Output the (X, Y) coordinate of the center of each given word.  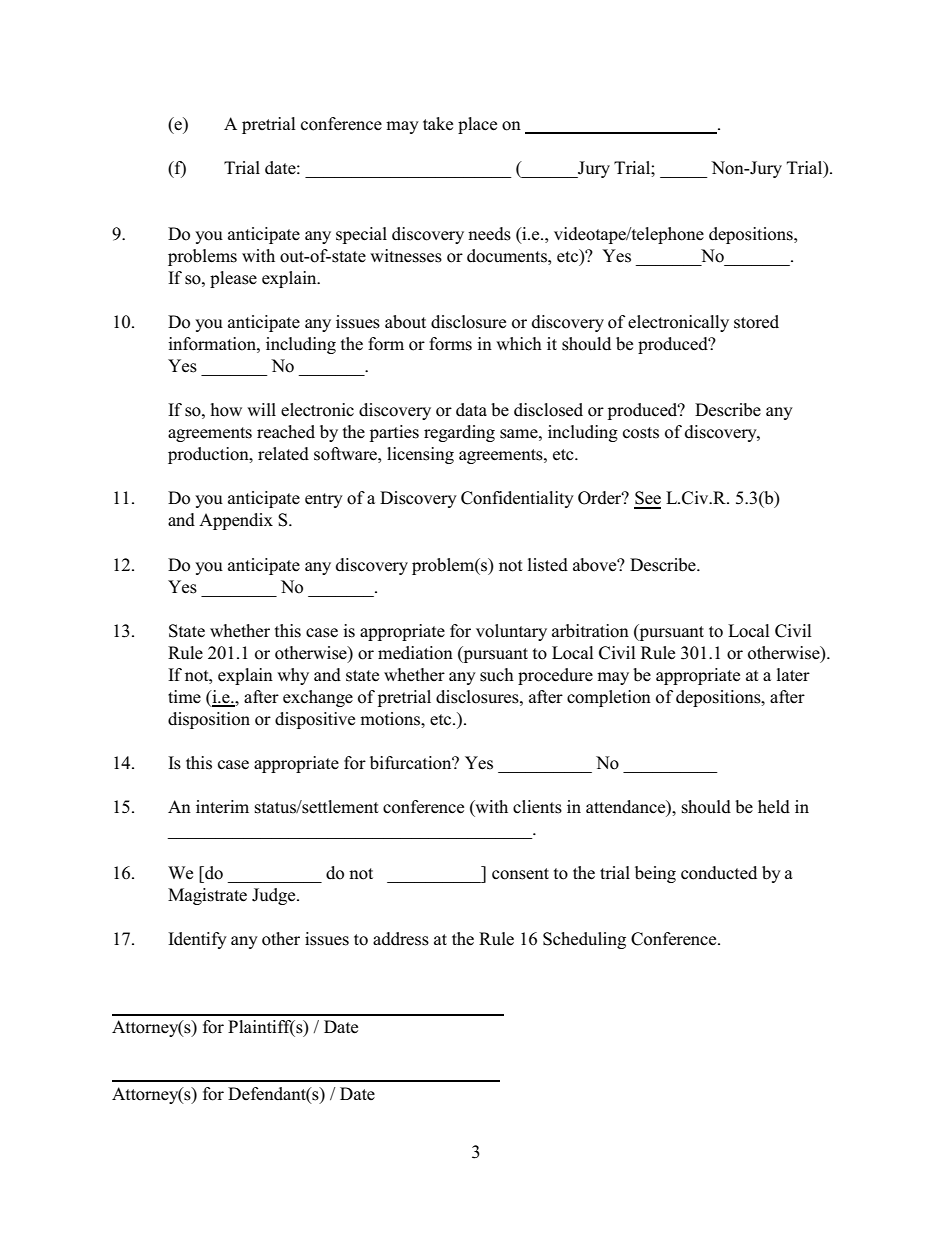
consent (520, 874)
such (497, 675)
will (261, 409)
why (293, 676)
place (477, 125)
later (793, 674)
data (471, 410)
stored (756, 322)
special (361, 235)
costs (641, 433)
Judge (275, 896)
